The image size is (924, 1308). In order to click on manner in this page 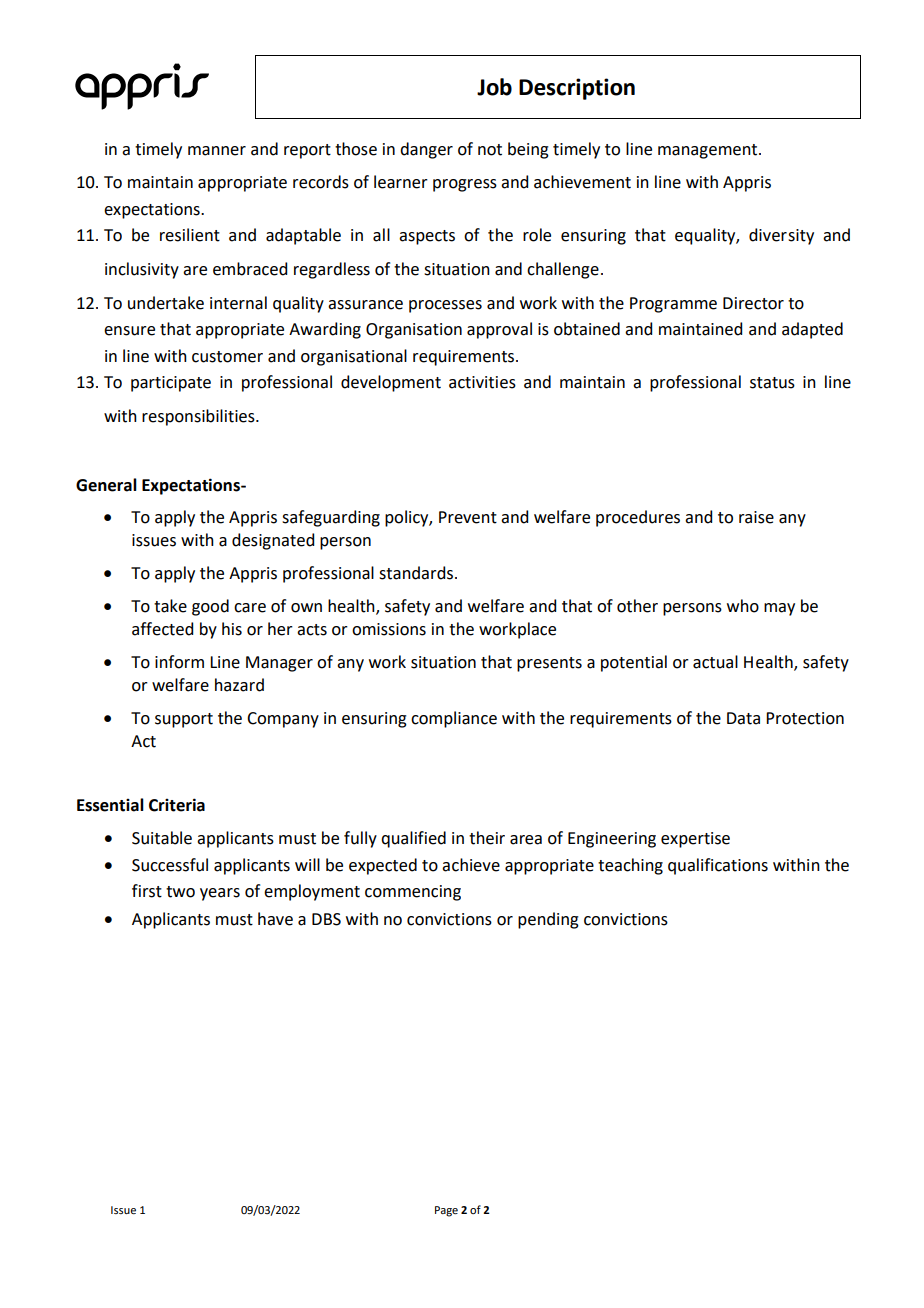, I will do `click(217, 151)`.
